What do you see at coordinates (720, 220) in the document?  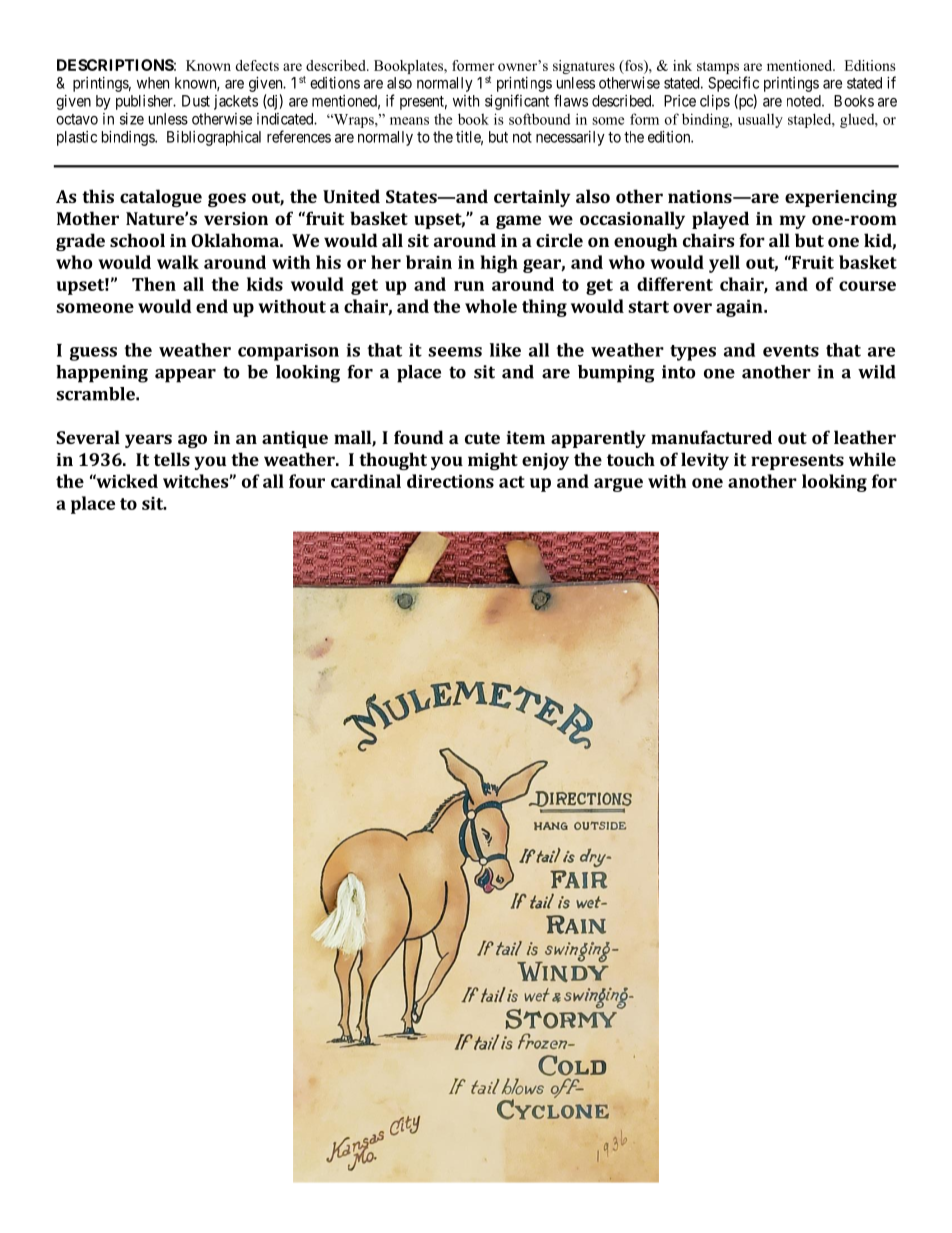 I see `played` at bounding box center [720, 220].
